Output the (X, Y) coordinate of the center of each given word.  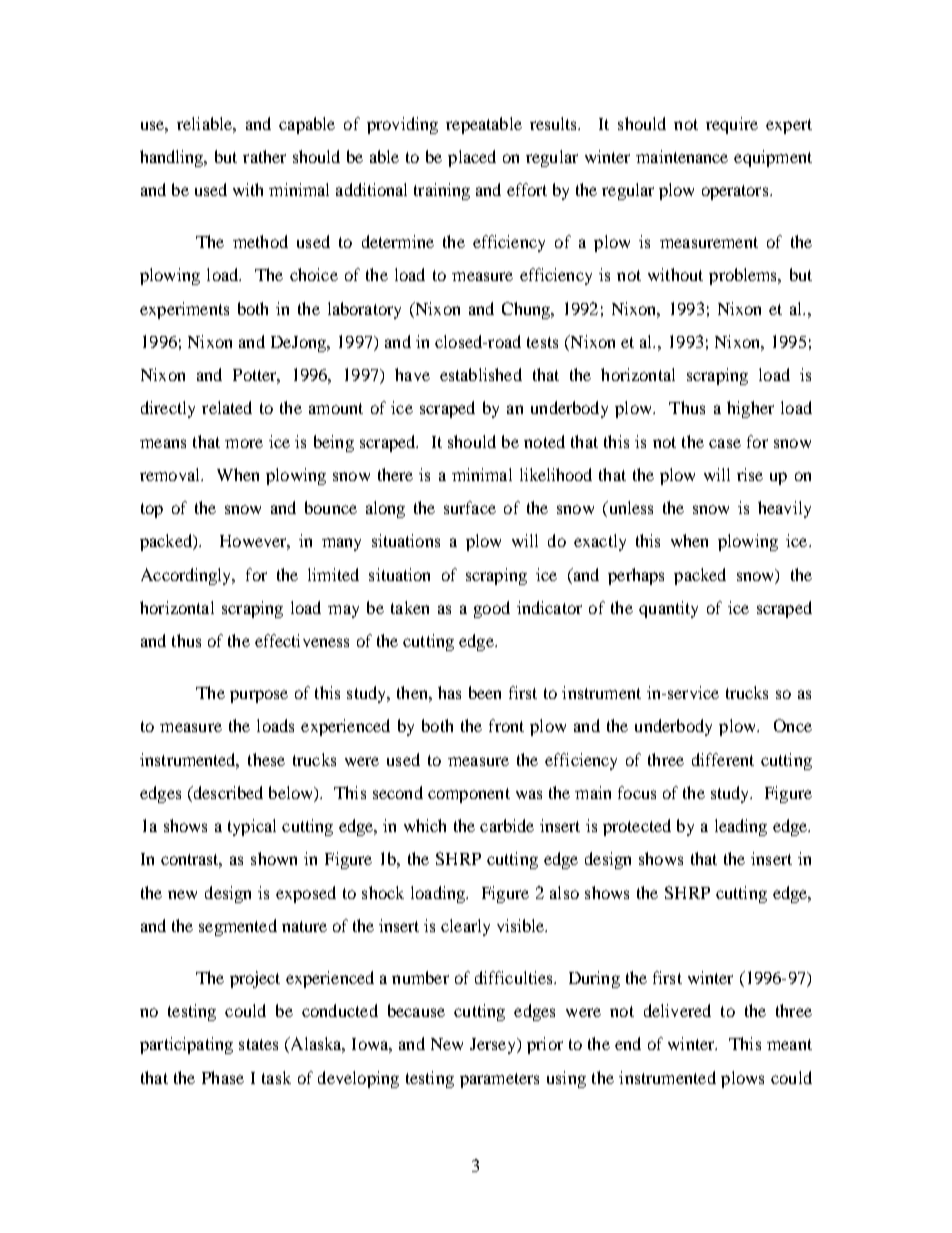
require (732, 125)
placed (472, 158)
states (258, 1044)
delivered (677, 1010)
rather (264, 156)
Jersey (494, 1046)
